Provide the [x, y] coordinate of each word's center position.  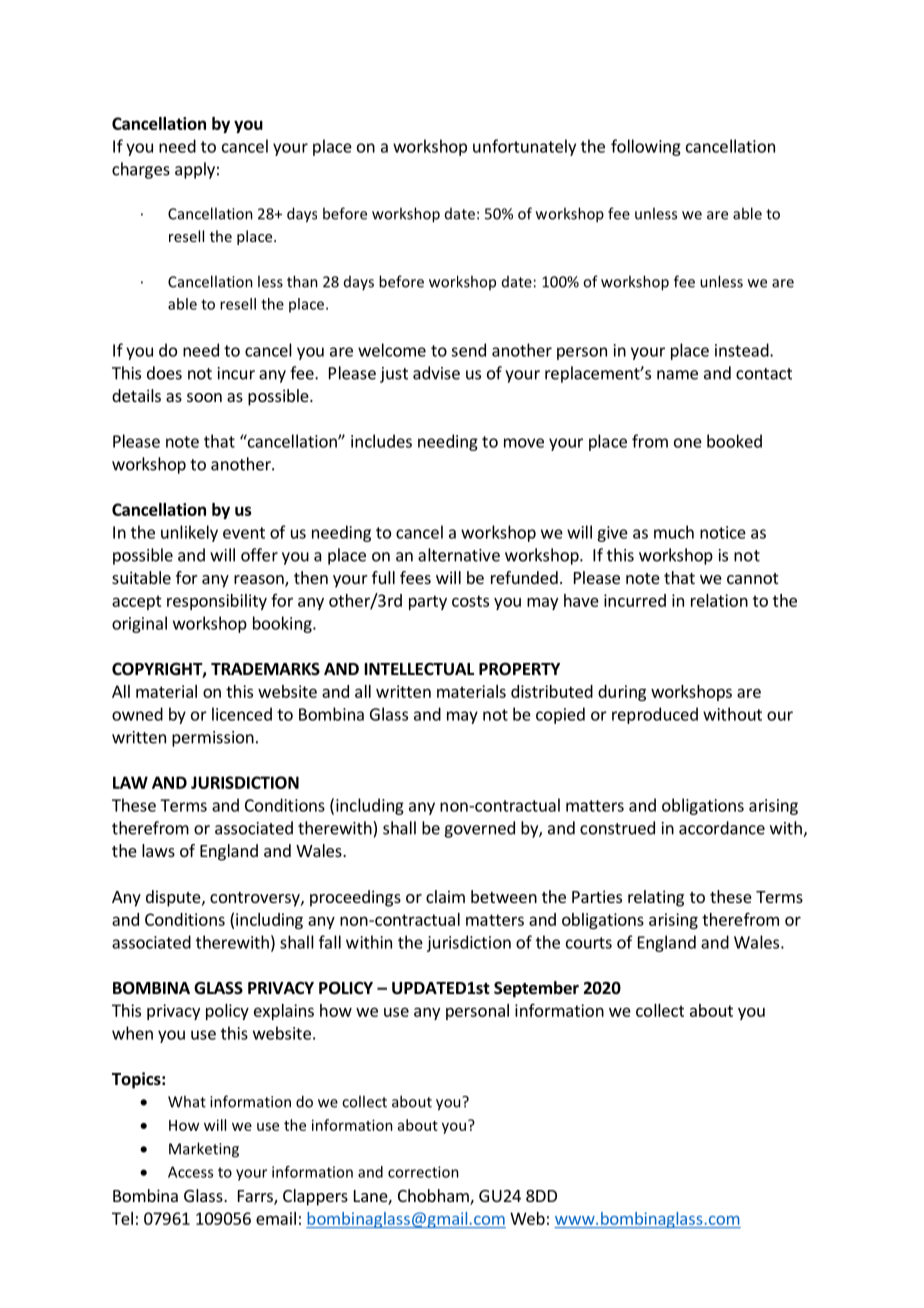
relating [656, 898]
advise [436, 373]
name [677, 375]
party [428, 602]
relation [719, 600]
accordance [722, 828]
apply [195, 170]
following [646, 147]
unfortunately [524, 147]
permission [213, 739]
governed [479, 829]
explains [284, 1012]
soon [204, 397]
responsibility [217, 602]
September [536, 989]
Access [190, 1172]
